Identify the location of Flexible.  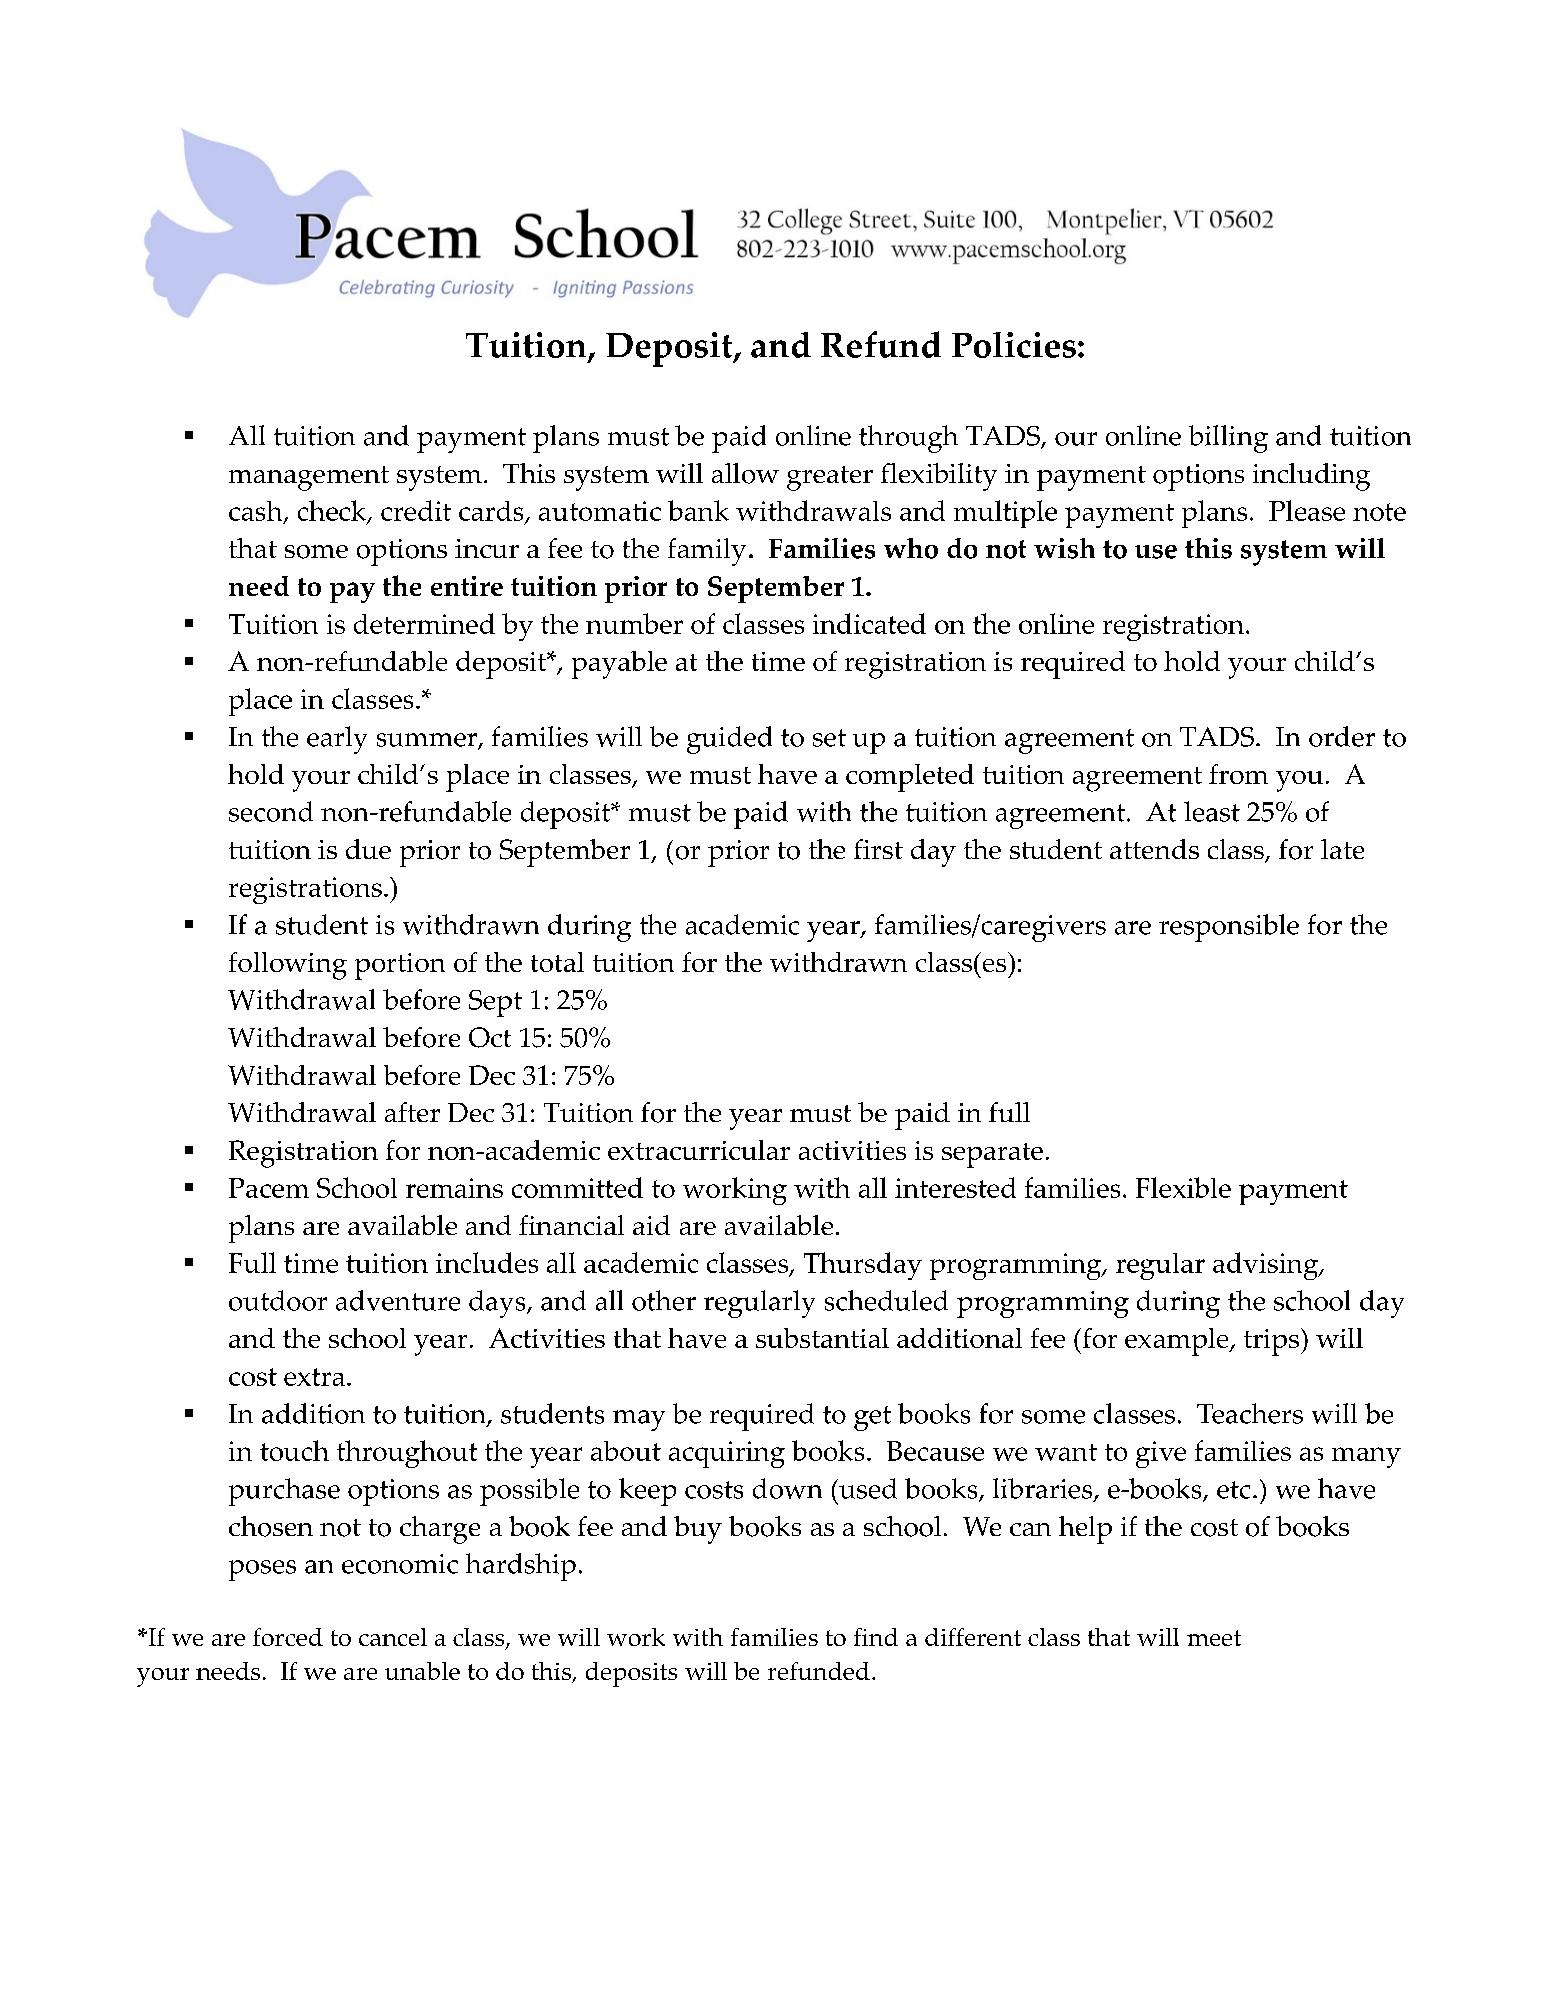
(1183, 1187).
